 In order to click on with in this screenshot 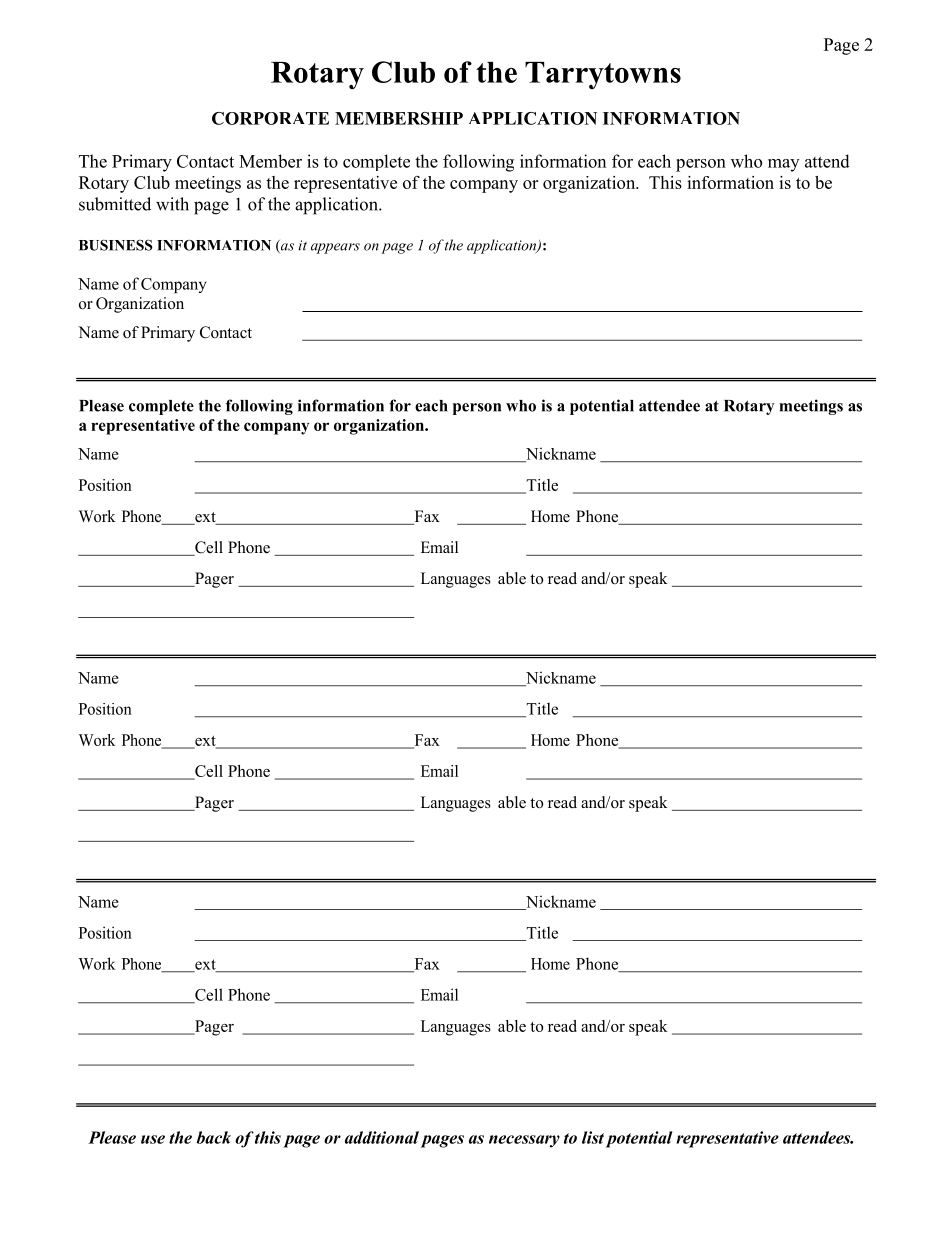, I will do `click(172, 204)`.
